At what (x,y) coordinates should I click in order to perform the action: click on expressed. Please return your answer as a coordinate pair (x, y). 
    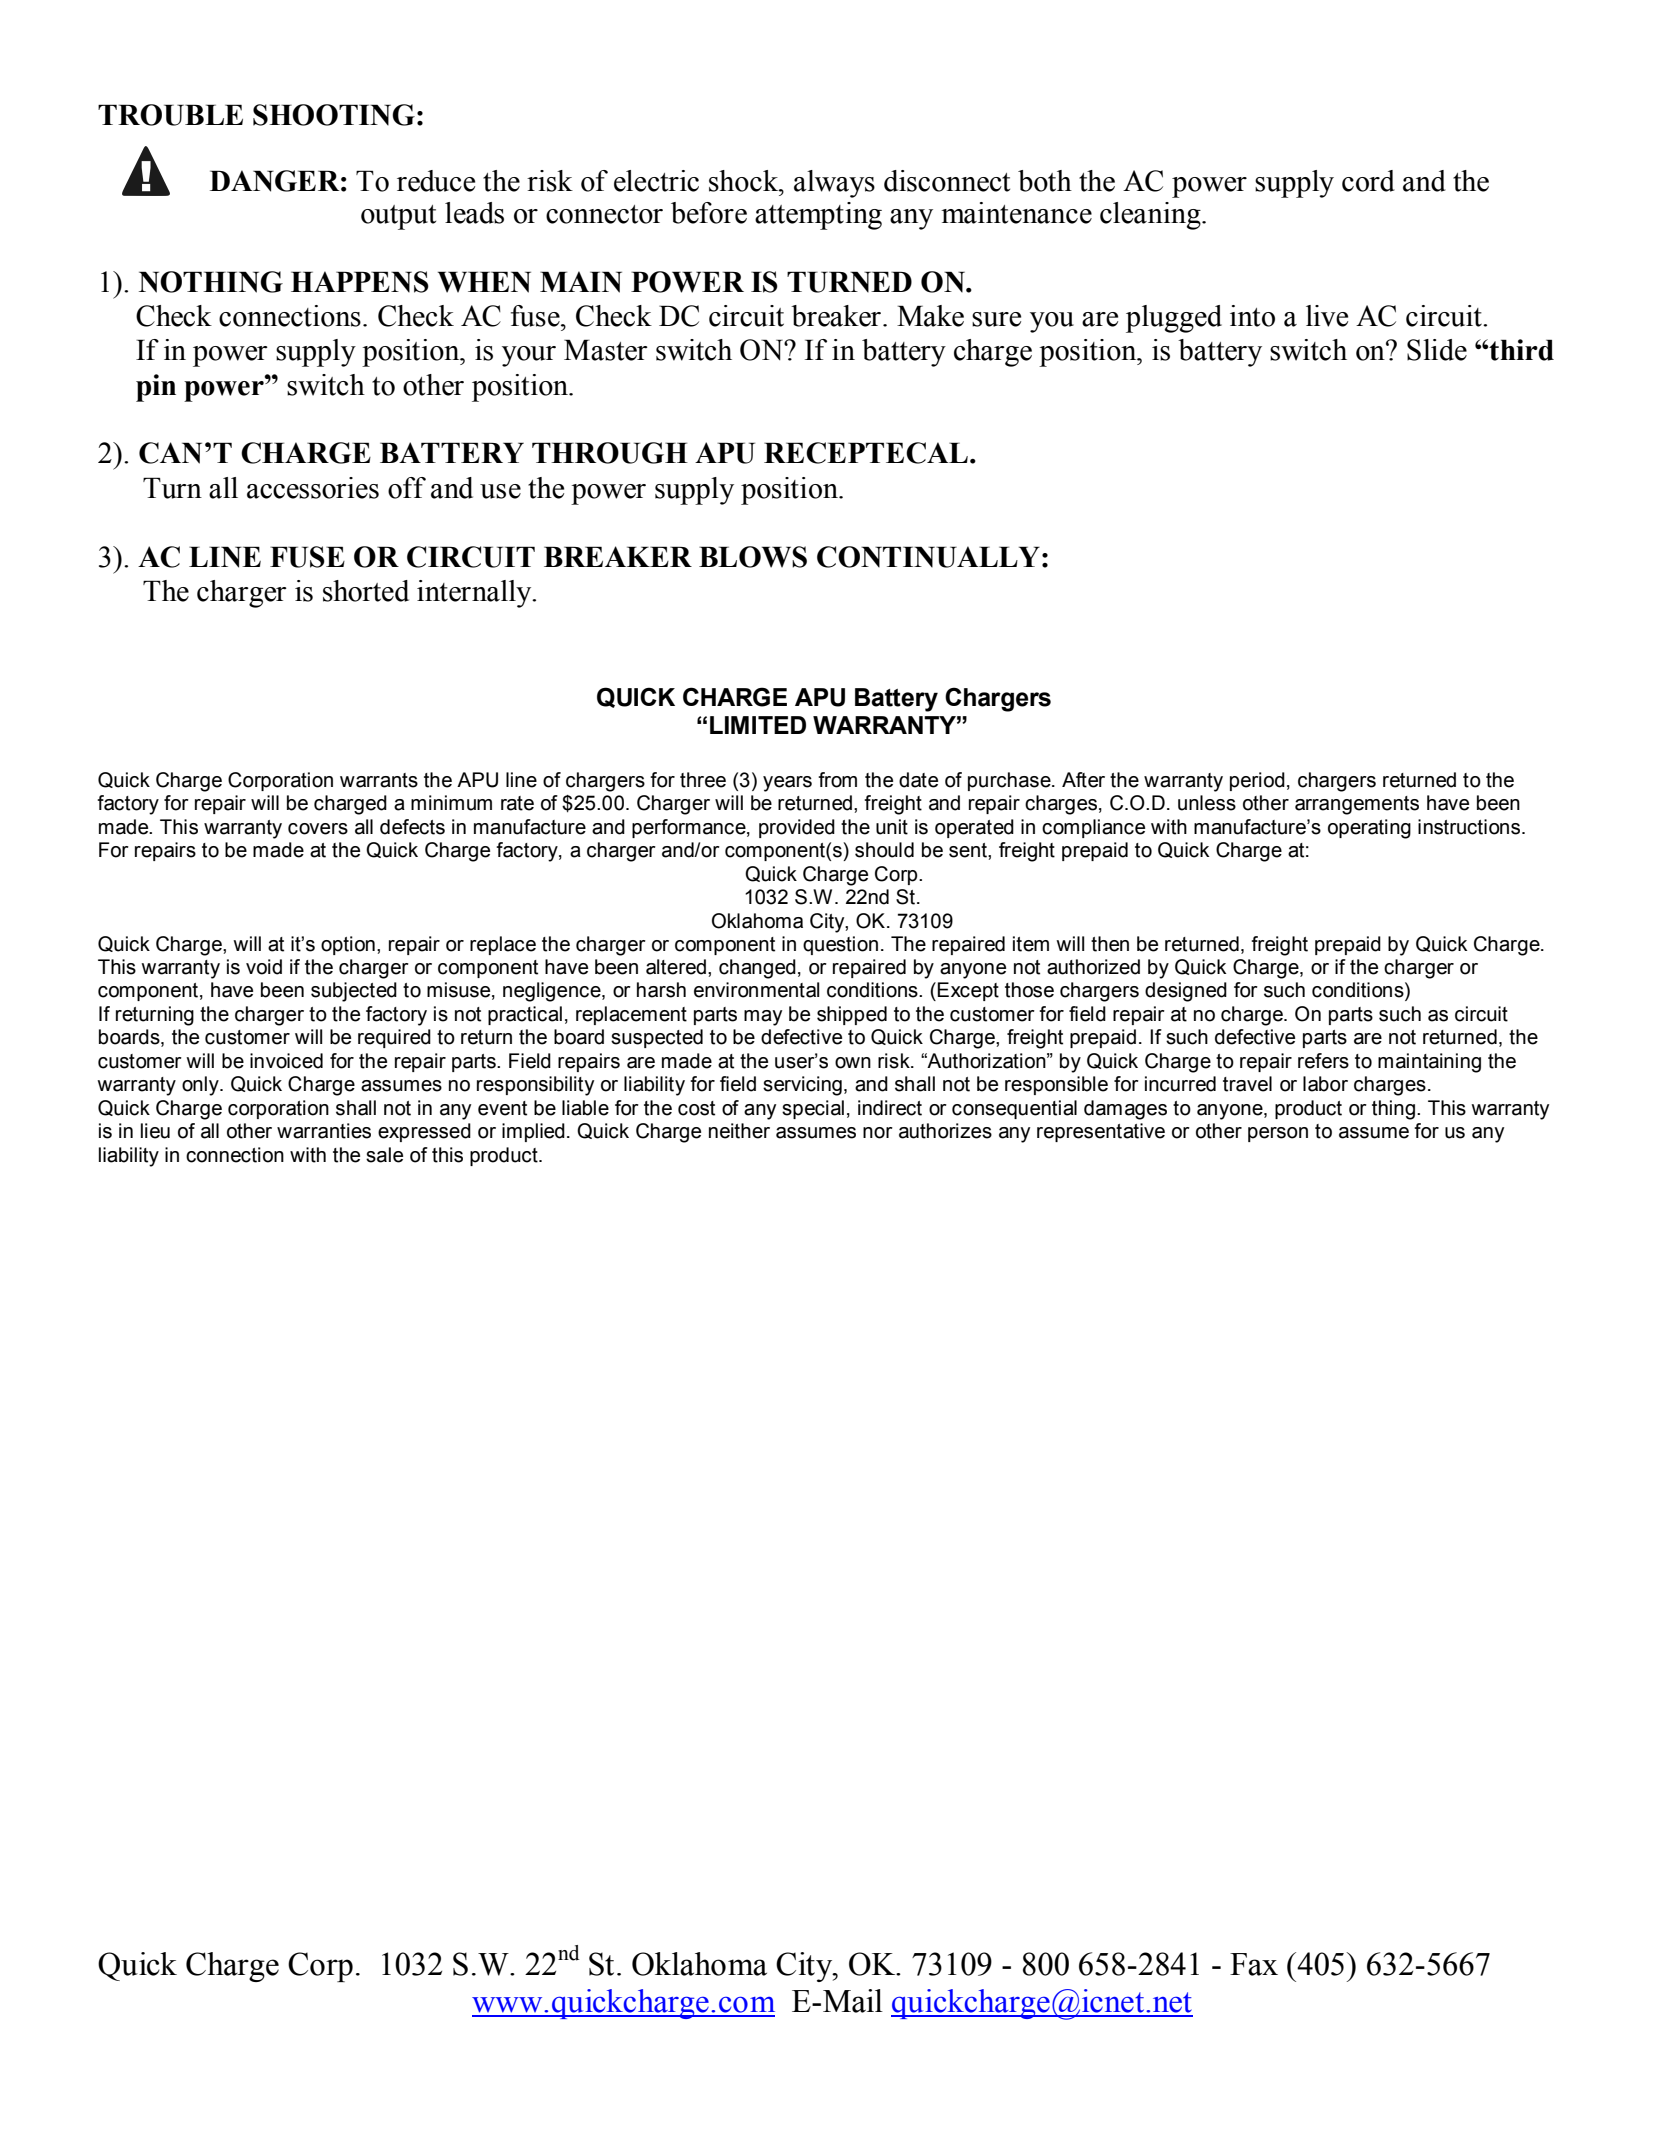
    Looking at the image, I should click on (424, 1132).
